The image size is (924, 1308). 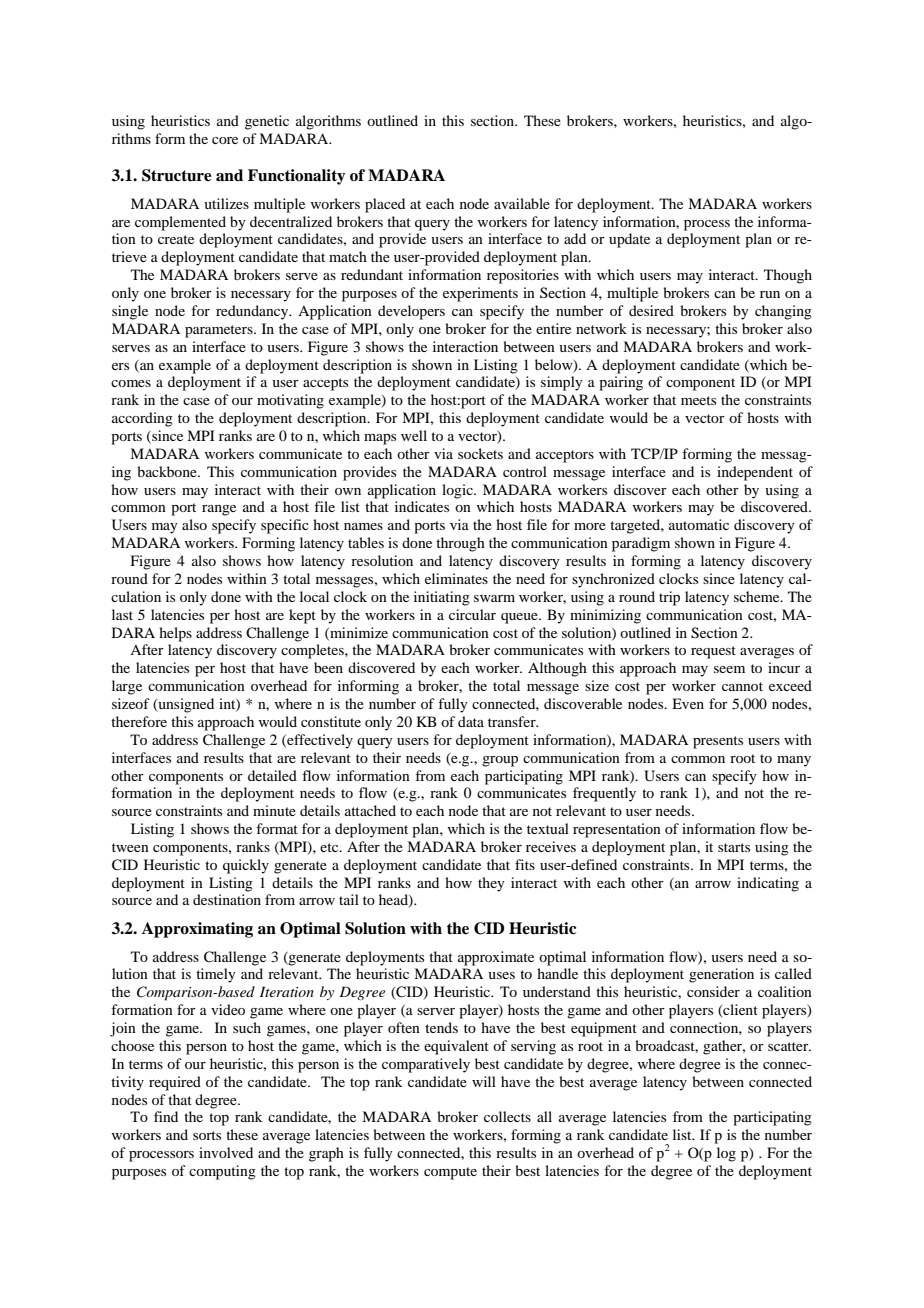 What do you see at coordinates (713, 991) in the image?
I see `consider` at bounding box center [713, 991].
